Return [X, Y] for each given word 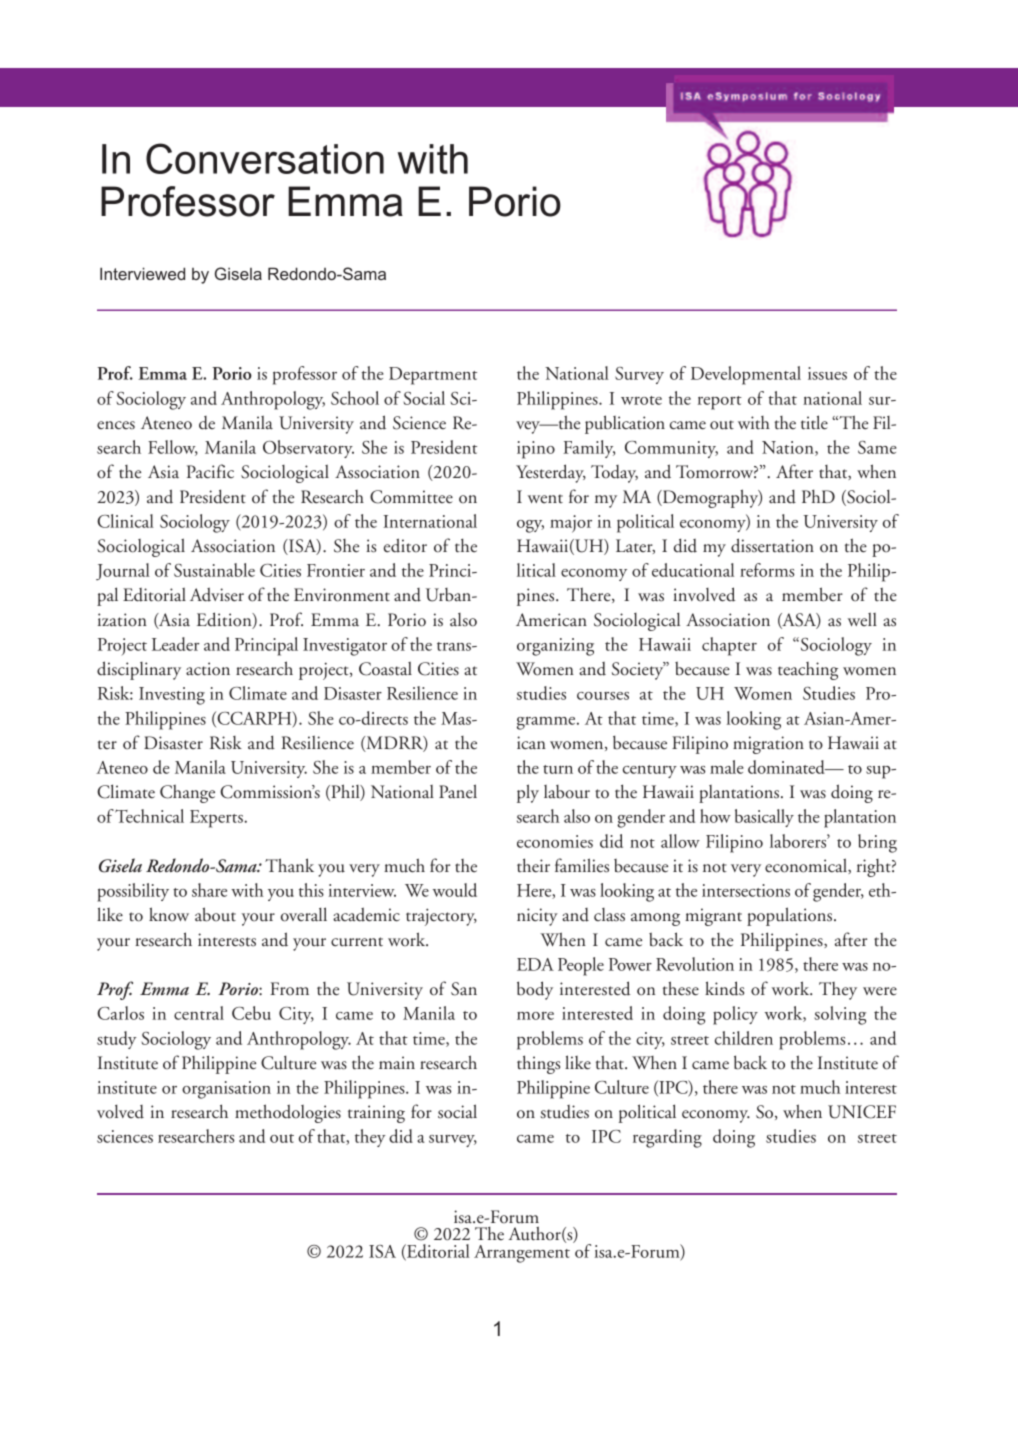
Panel [458, 791]
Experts [217, 819]
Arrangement [522, 1252]
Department [433, 376]
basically [764, 818]
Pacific [210, 471]
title [814, 422]
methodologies [288, 1113]
